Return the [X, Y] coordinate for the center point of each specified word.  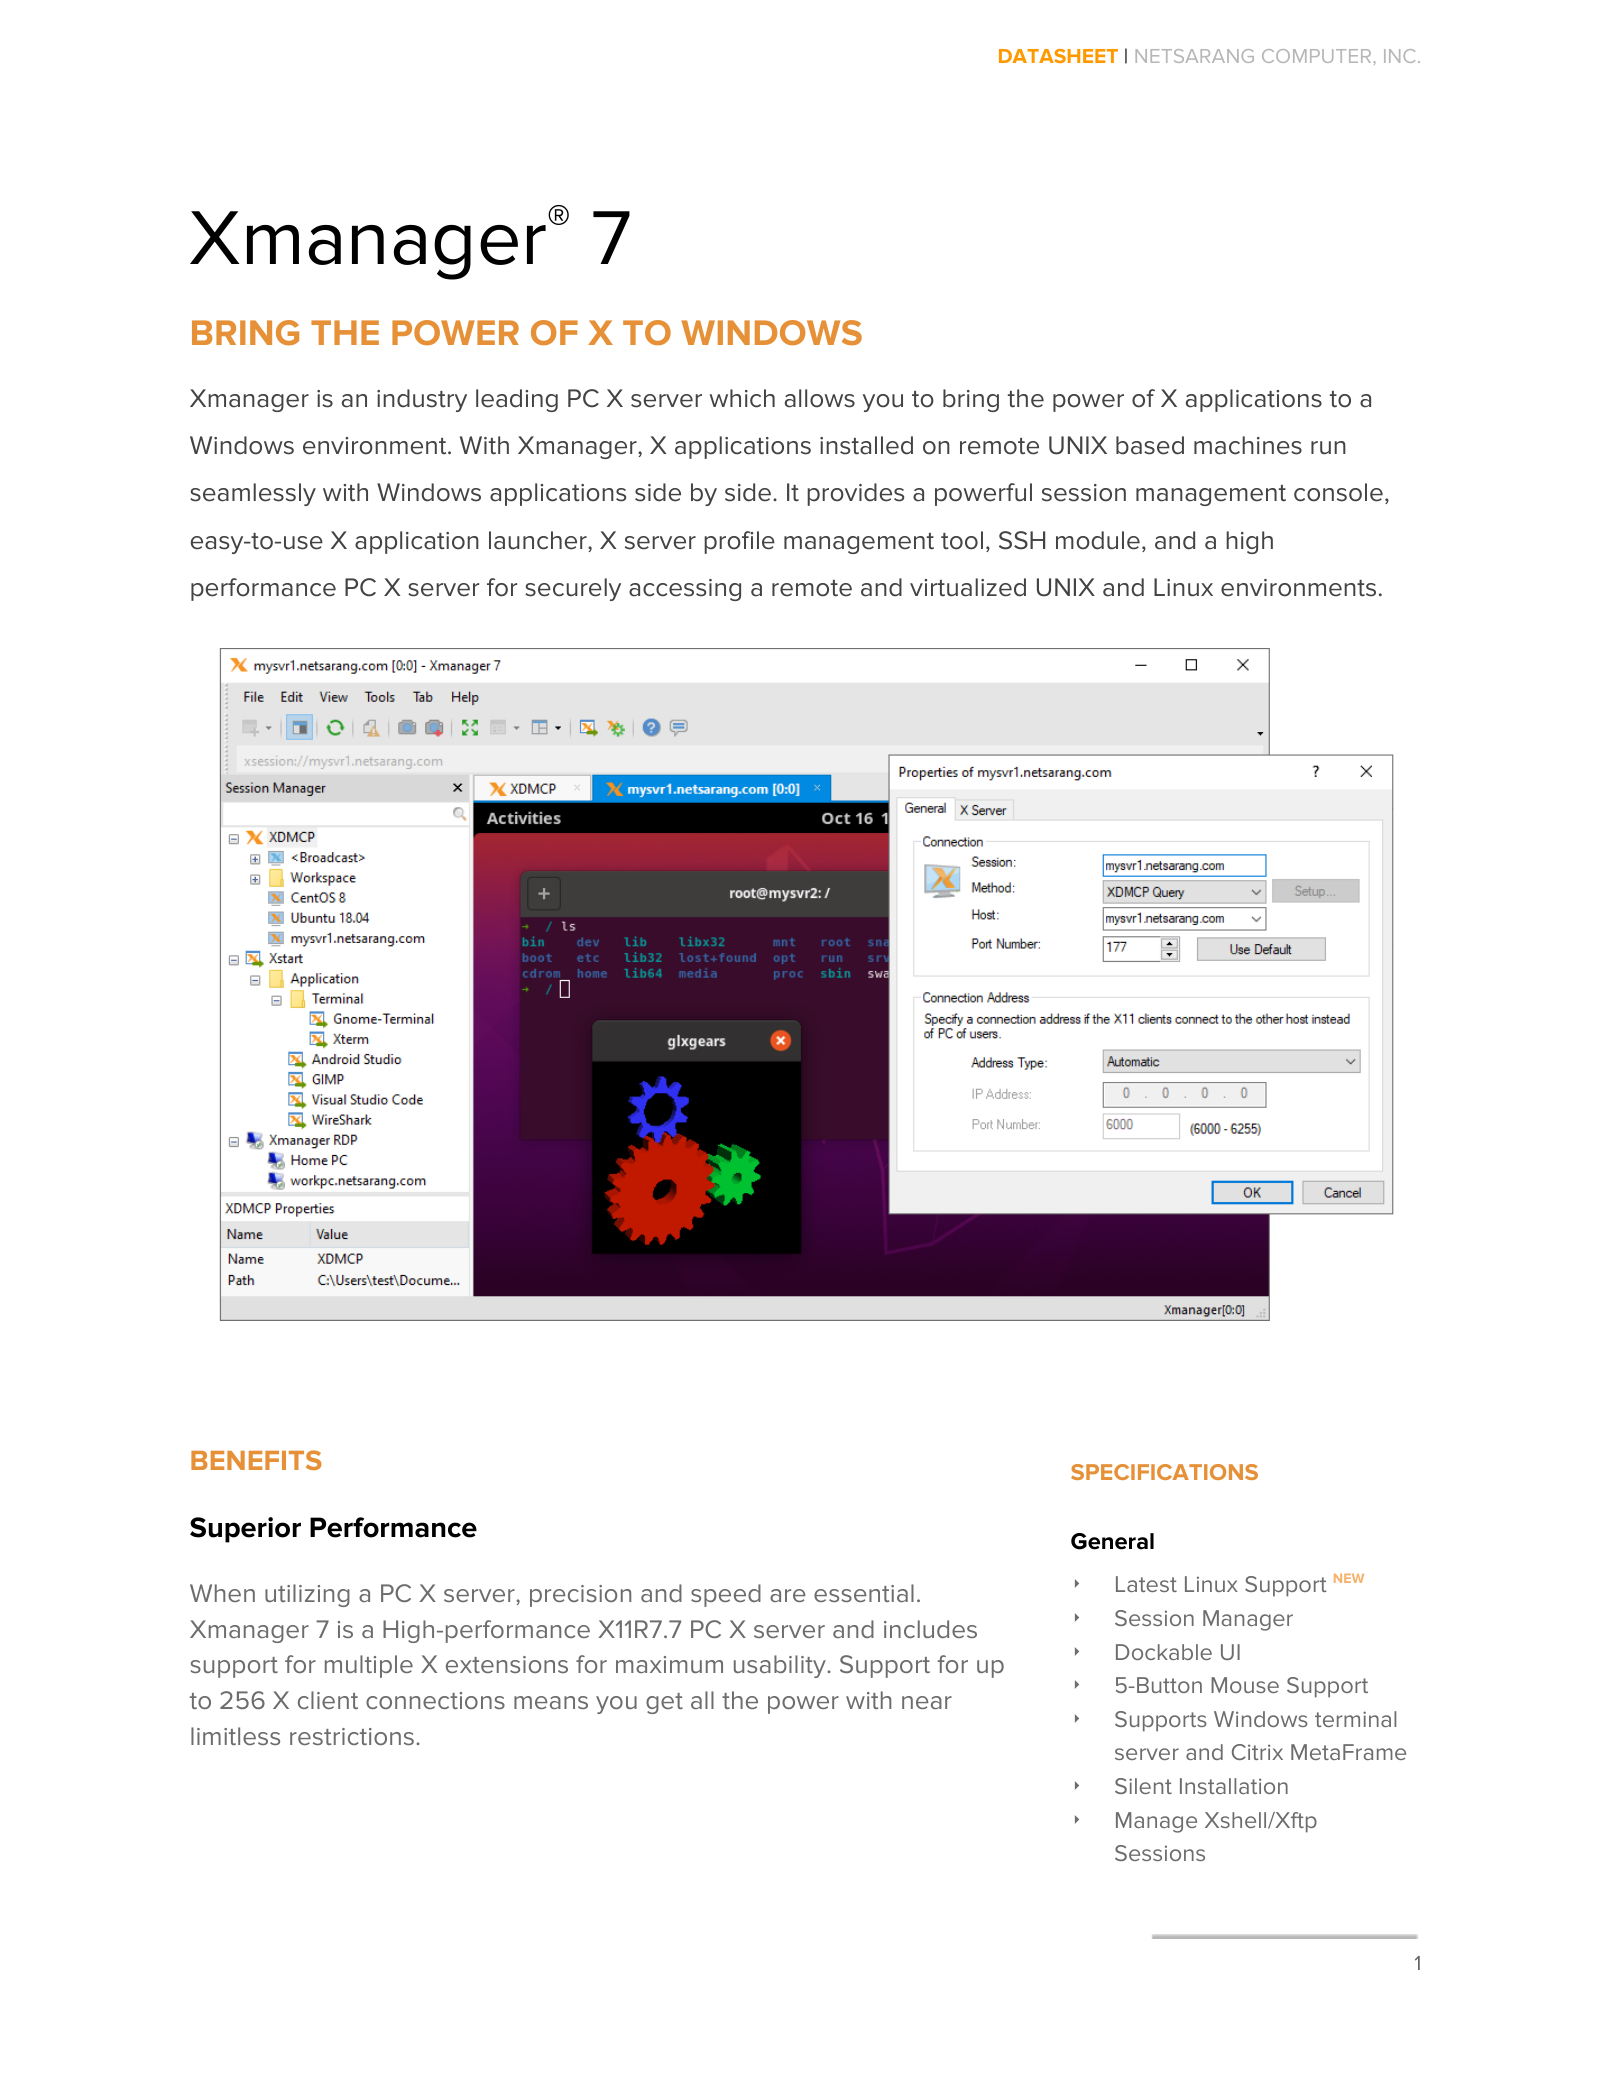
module [1098, 540]
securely [573, 589]
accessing [685, 590]
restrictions [352, 1736]
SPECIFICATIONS [1164, 1472]
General [1112, 1541]
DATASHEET [1058, 56]
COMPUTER [1316, 56]
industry [422, 400]
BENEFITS [256, 1460]
